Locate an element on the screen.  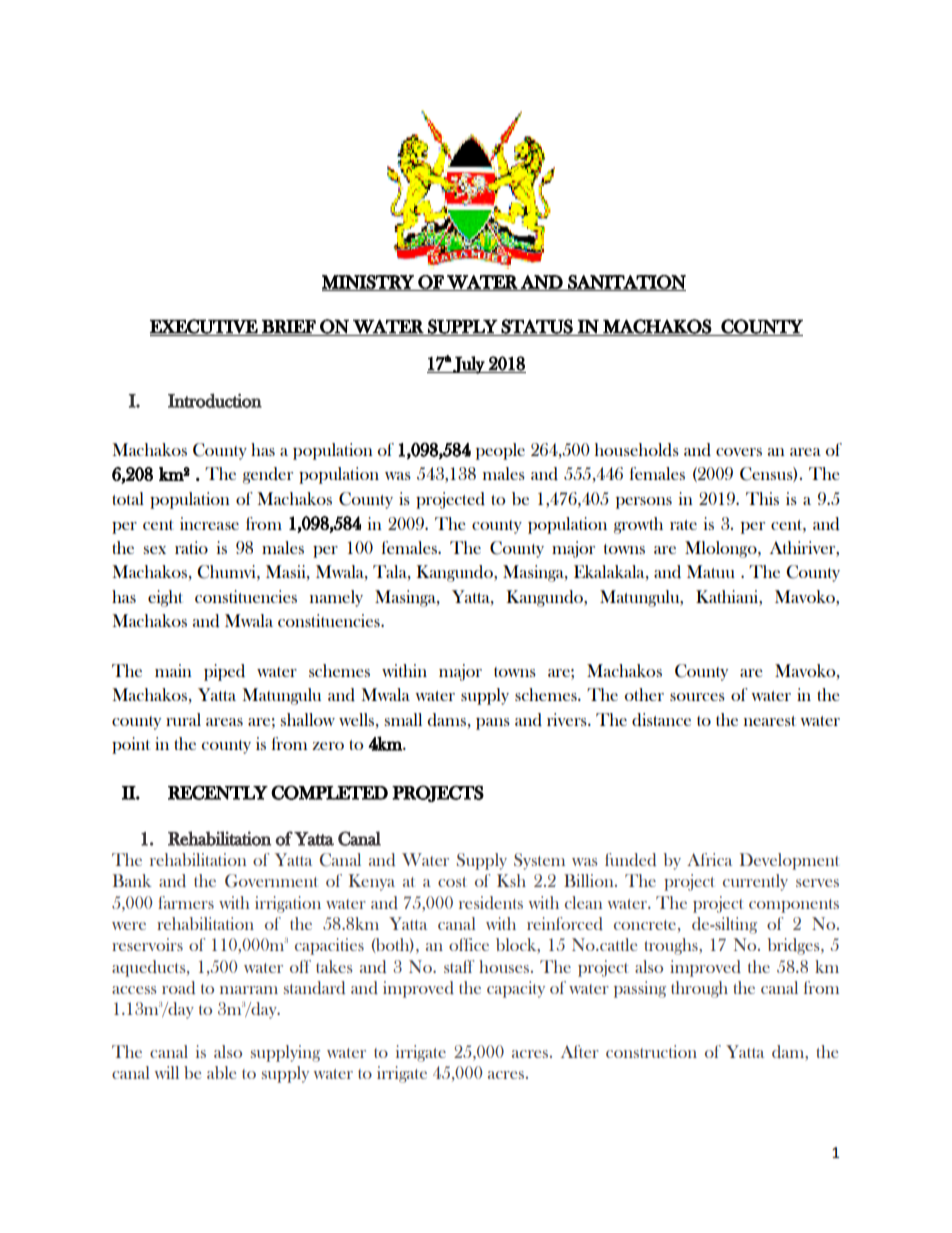
rate is located at coordinates (683, 525).
